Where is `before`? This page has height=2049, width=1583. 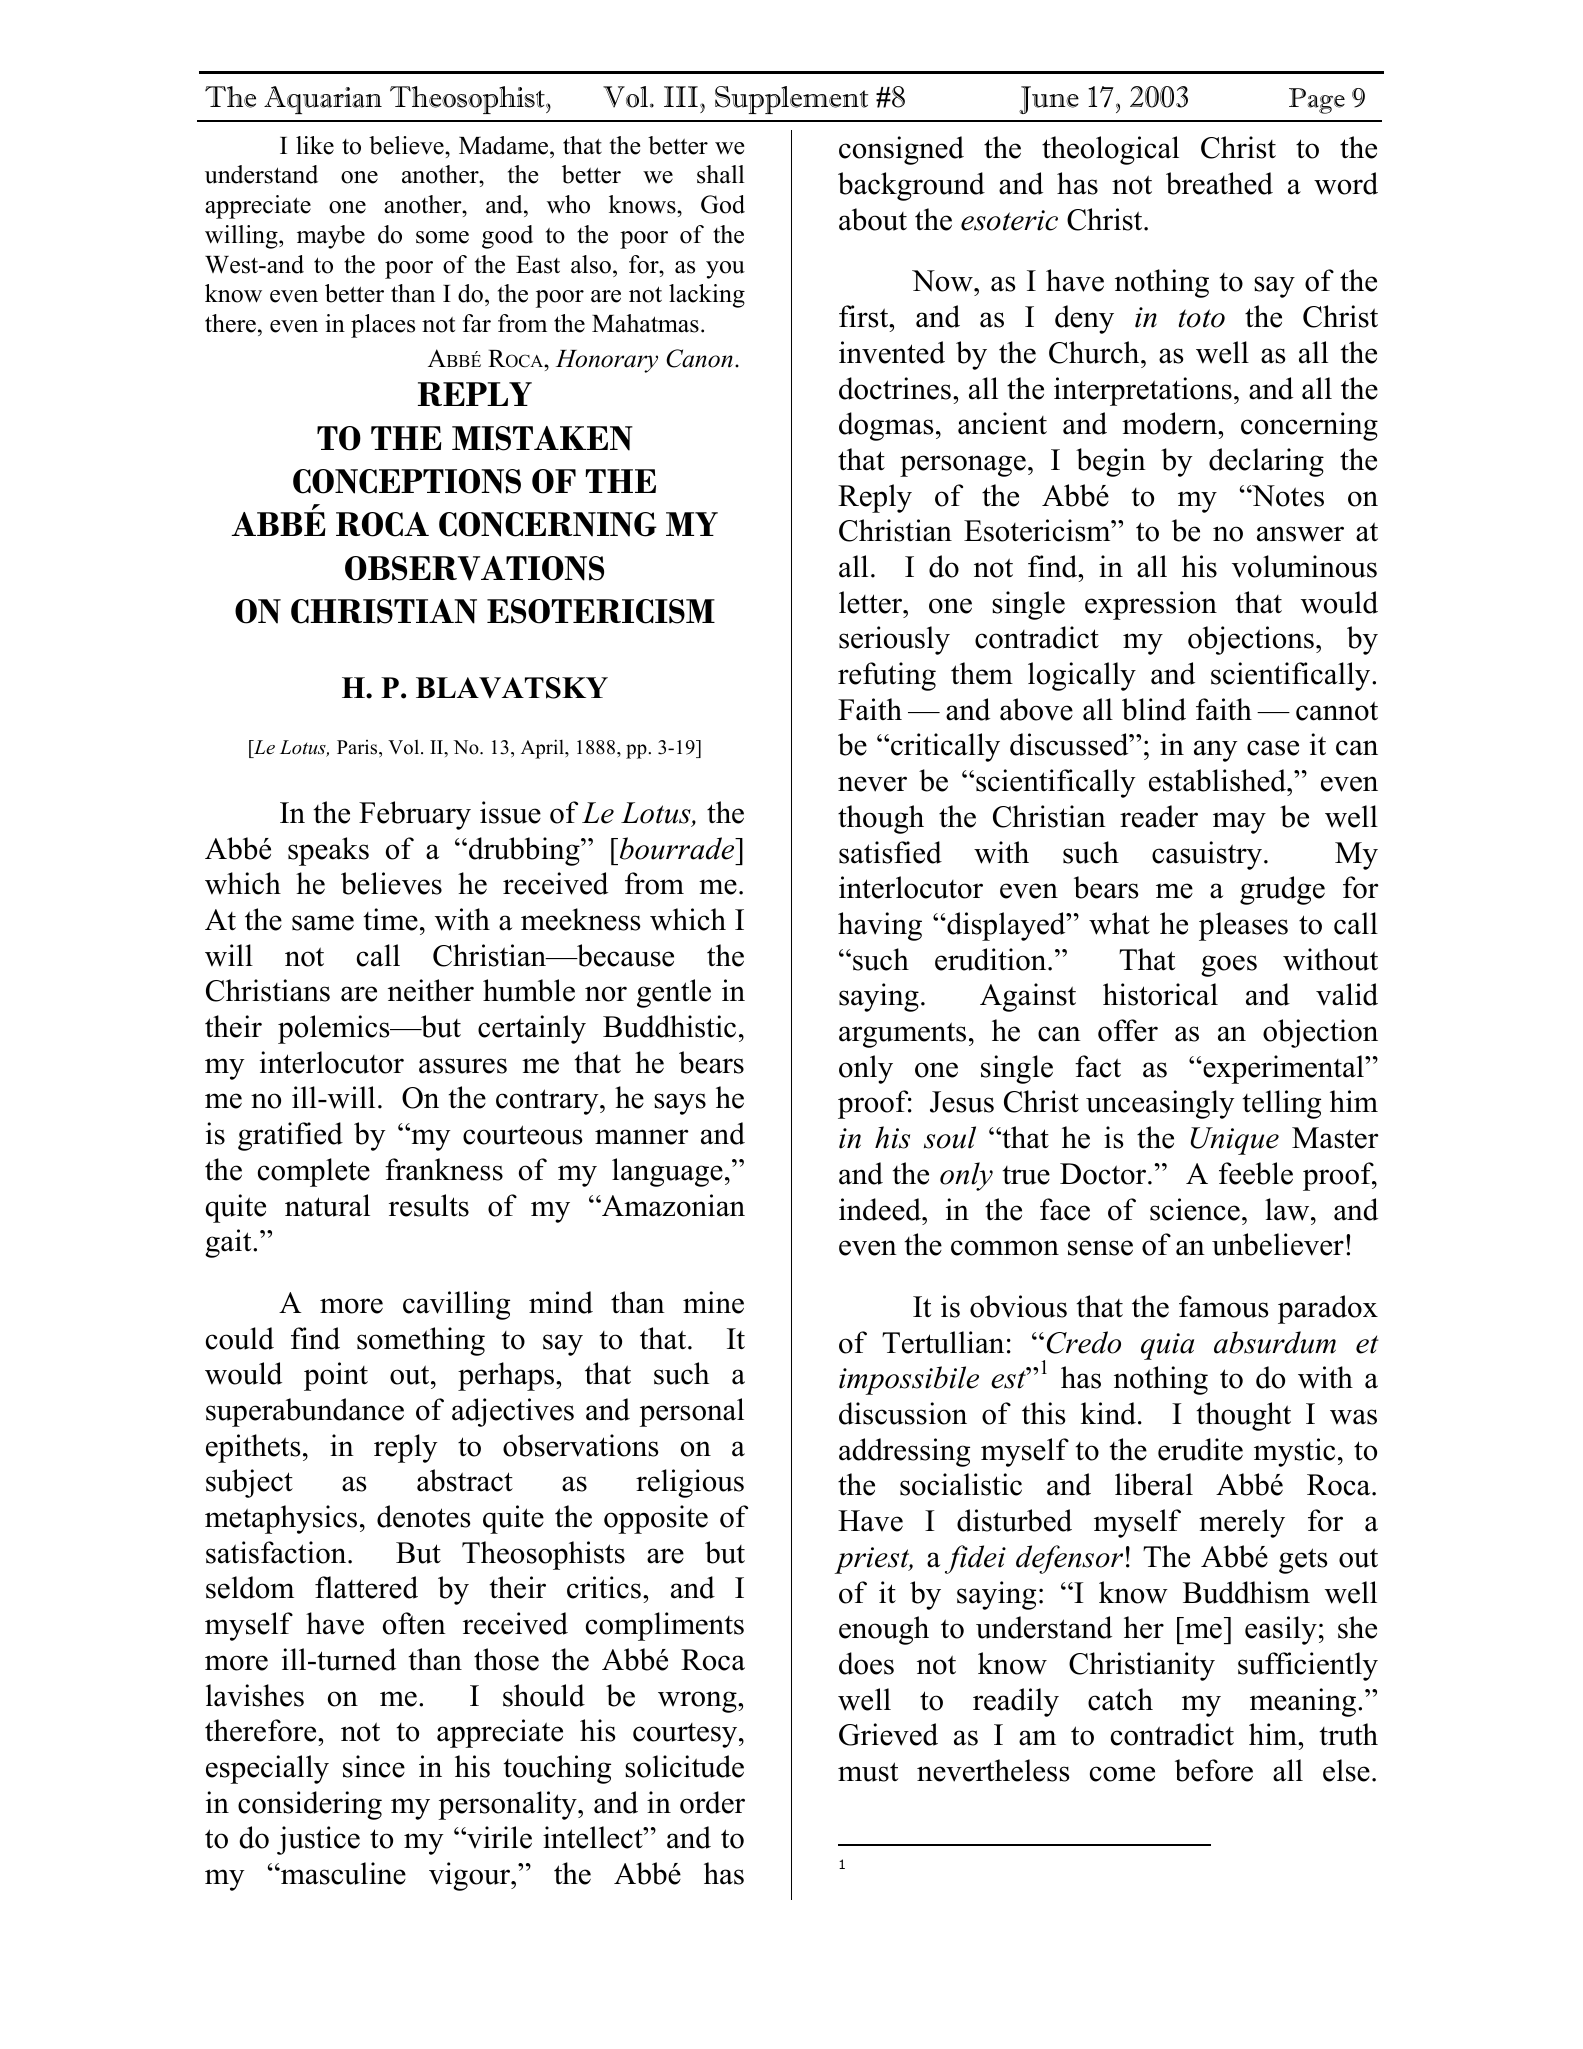 before is located at coordinates (1214, 1770).
